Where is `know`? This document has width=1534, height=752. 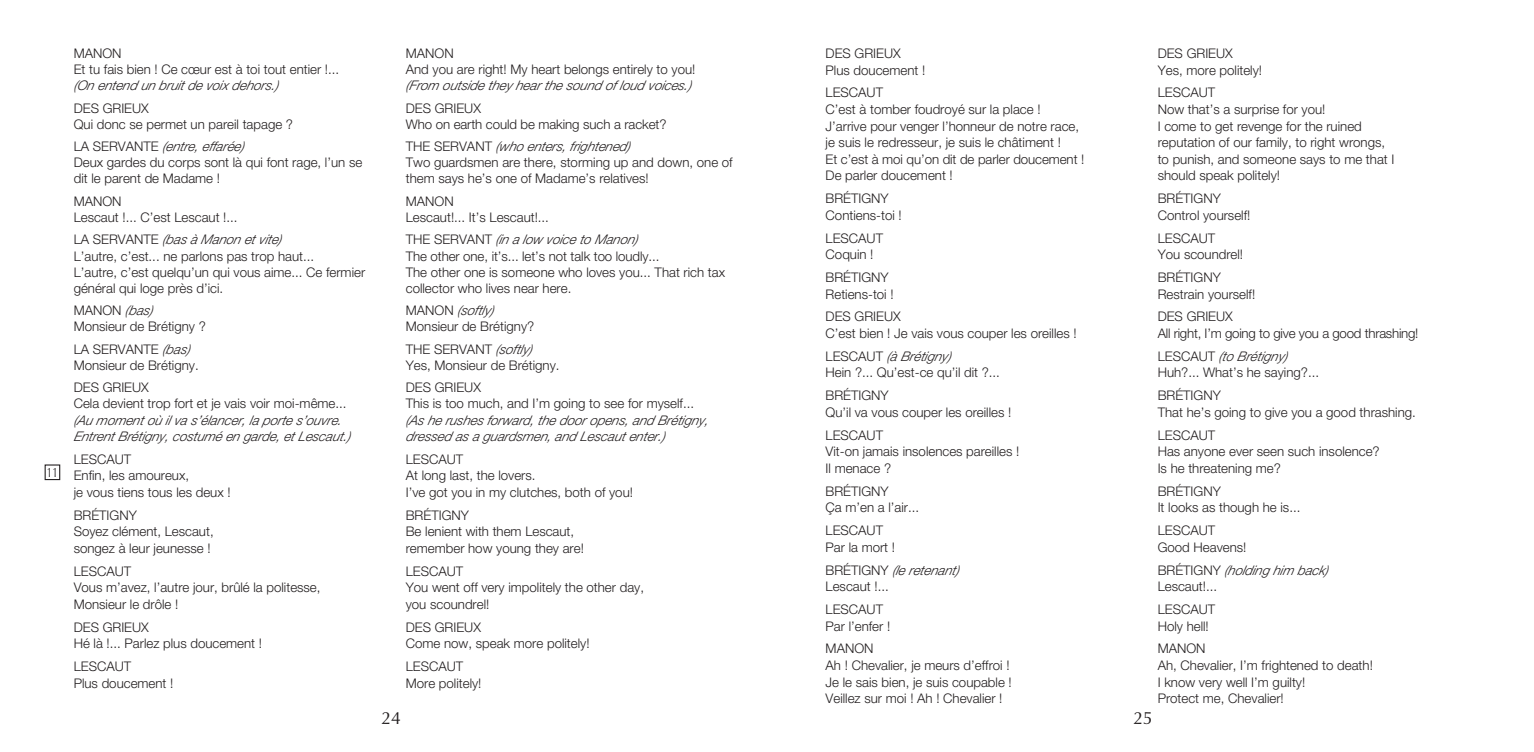 know is located at coordinates (1180, 682).
